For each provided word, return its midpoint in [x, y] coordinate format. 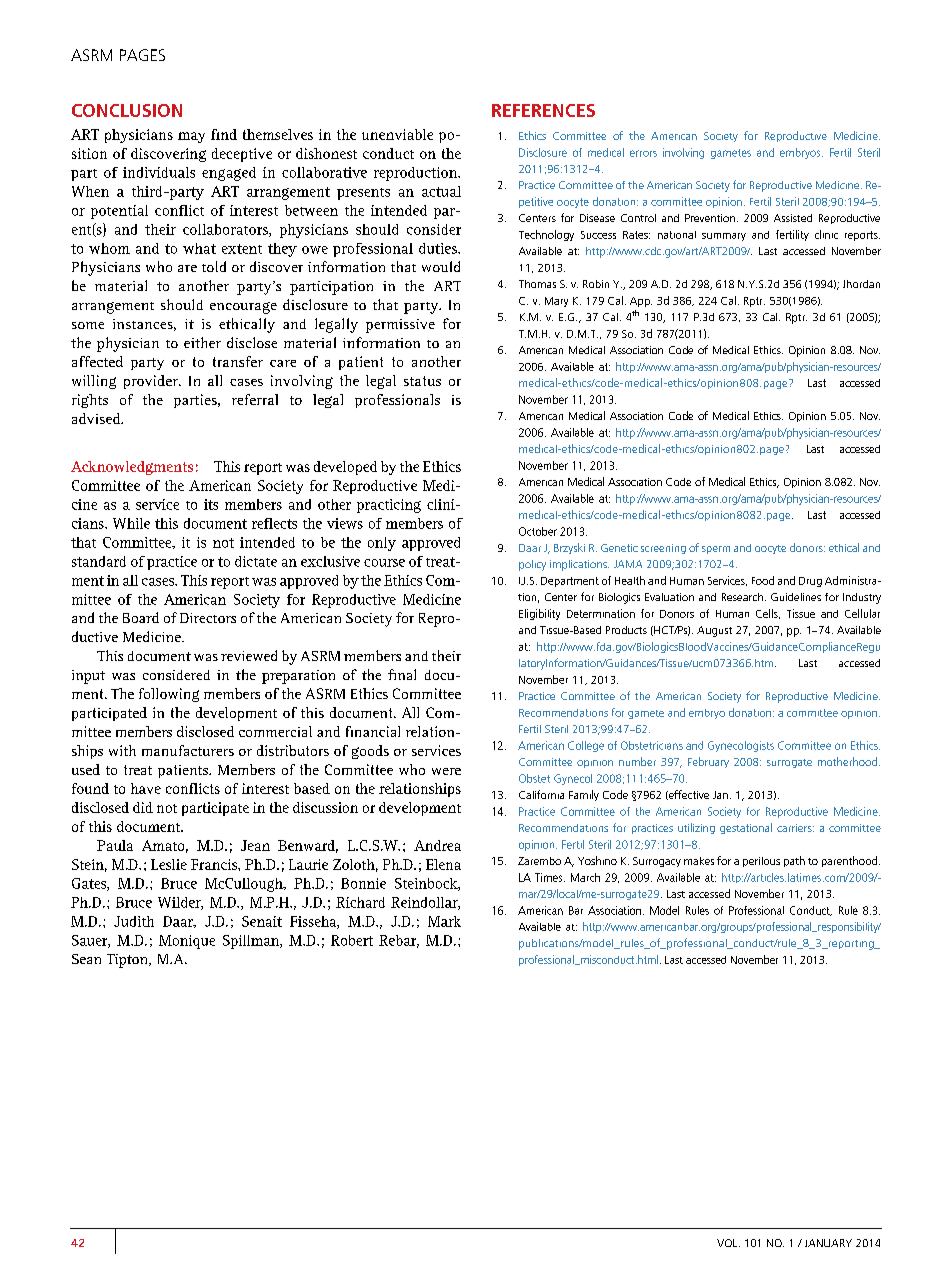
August [714, 631]
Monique [187, 942]
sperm [716, 550]
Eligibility [539, 614]
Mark [444, 921]
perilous [761, 862]
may [191, 137]
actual [441, 191]
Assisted [793, 218]
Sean [86, 959]
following [169, 695]
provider [152, 382]
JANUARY [828, 1243]
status [422, 381]
